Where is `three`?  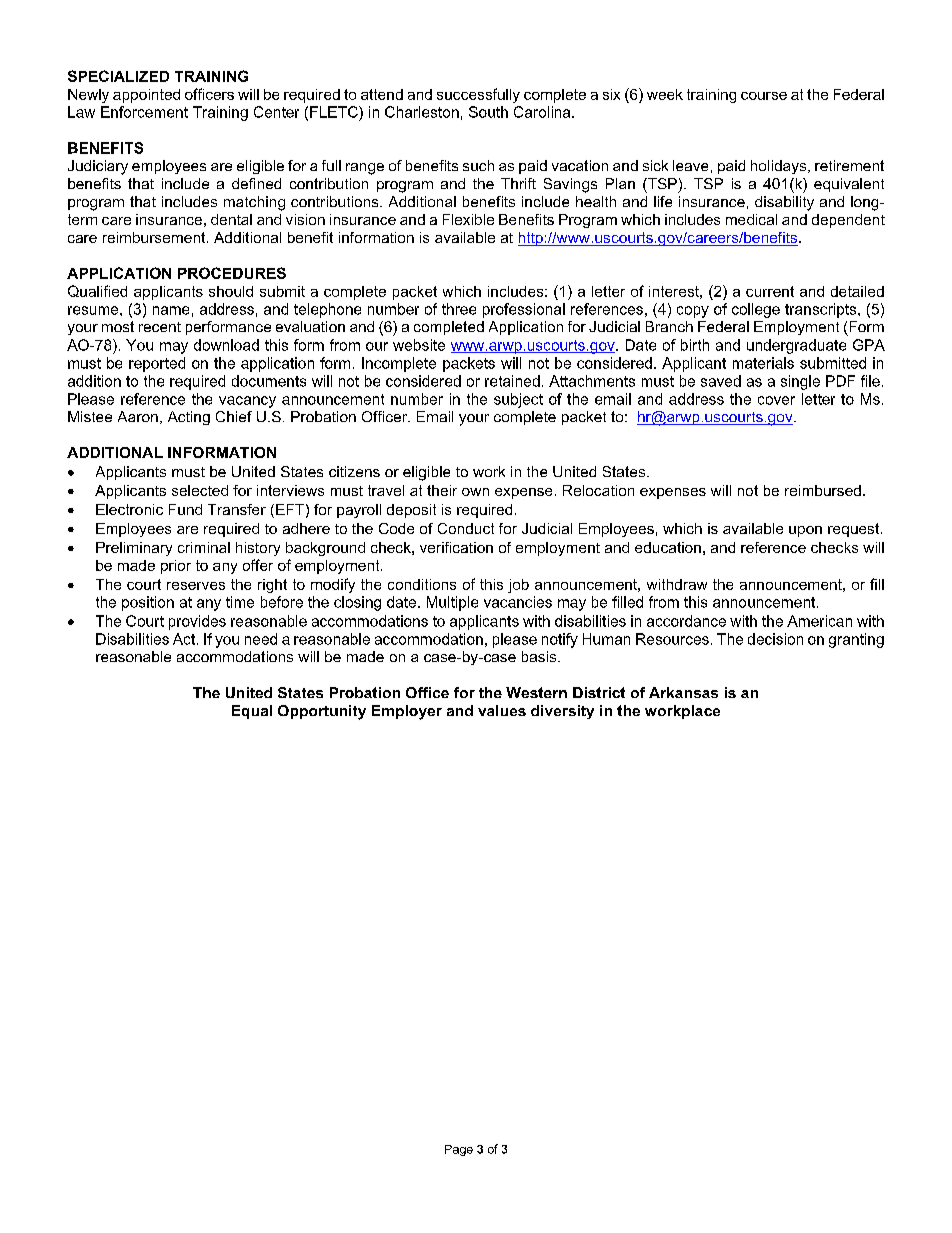
three is located at coordinates (459, 309).
